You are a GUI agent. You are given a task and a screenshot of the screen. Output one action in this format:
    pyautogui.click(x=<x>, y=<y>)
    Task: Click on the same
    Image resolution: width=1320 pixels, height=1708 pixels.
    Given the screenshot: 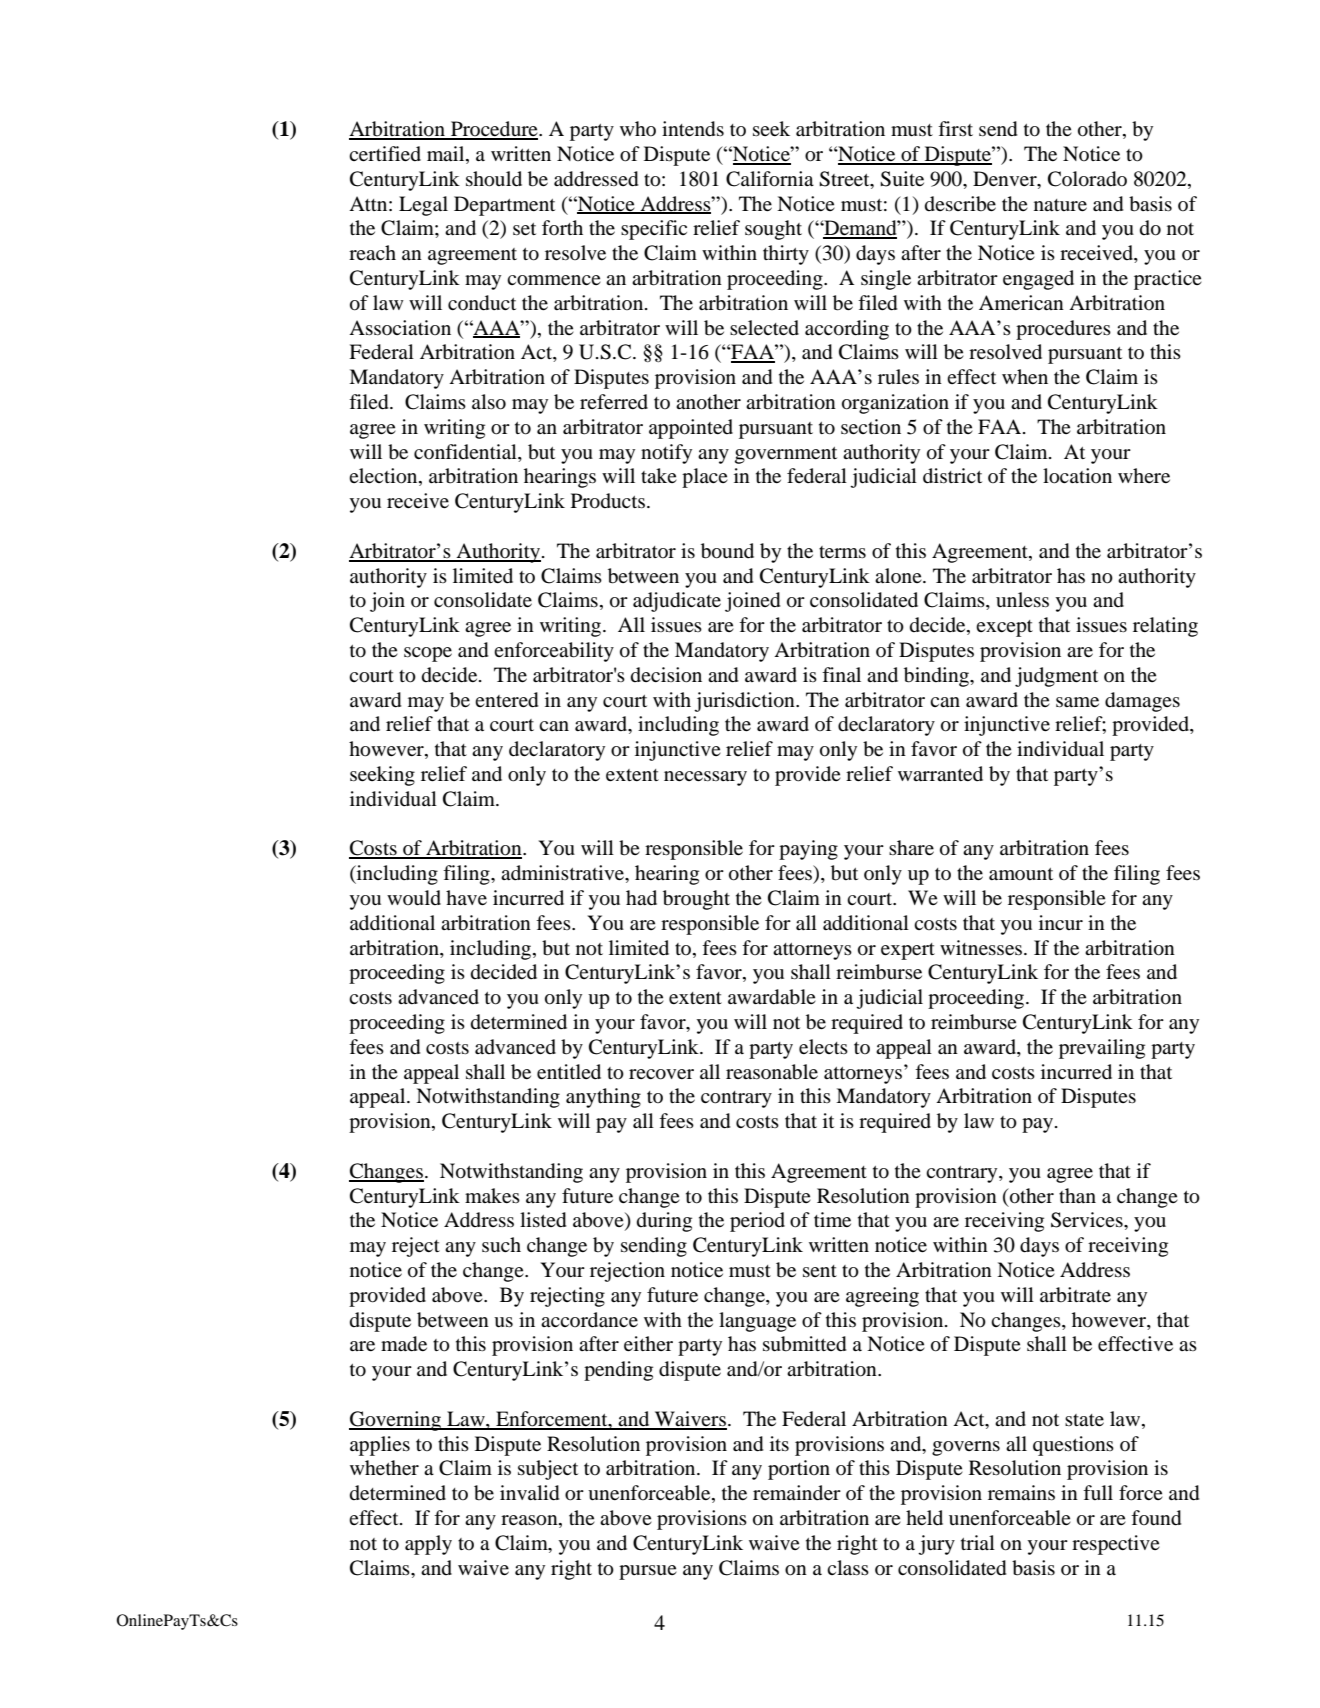 What is the action you would take?
    pyautogui.click(x=1077, y=702)
